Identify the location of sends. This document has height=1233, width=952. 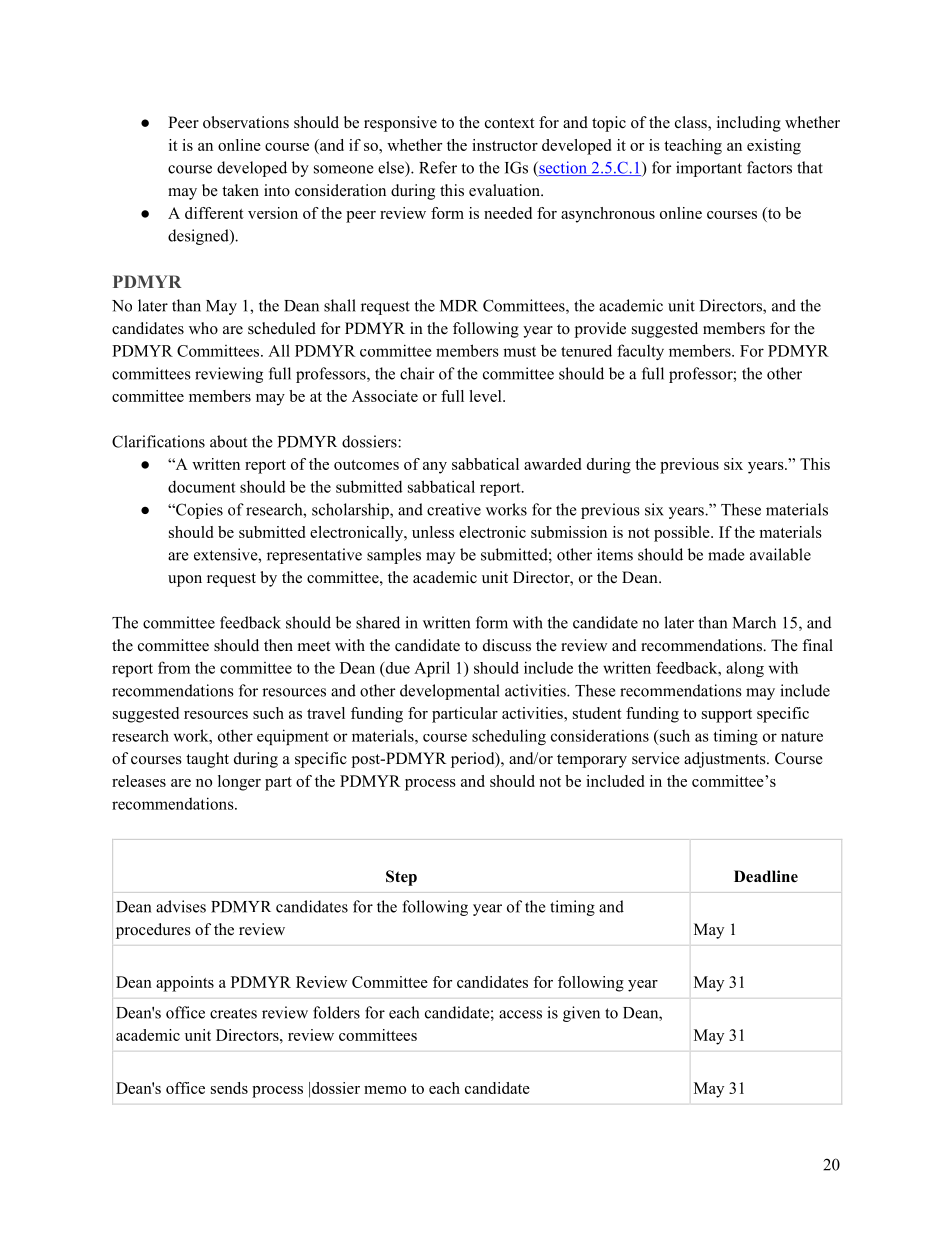
(229, 1088).
